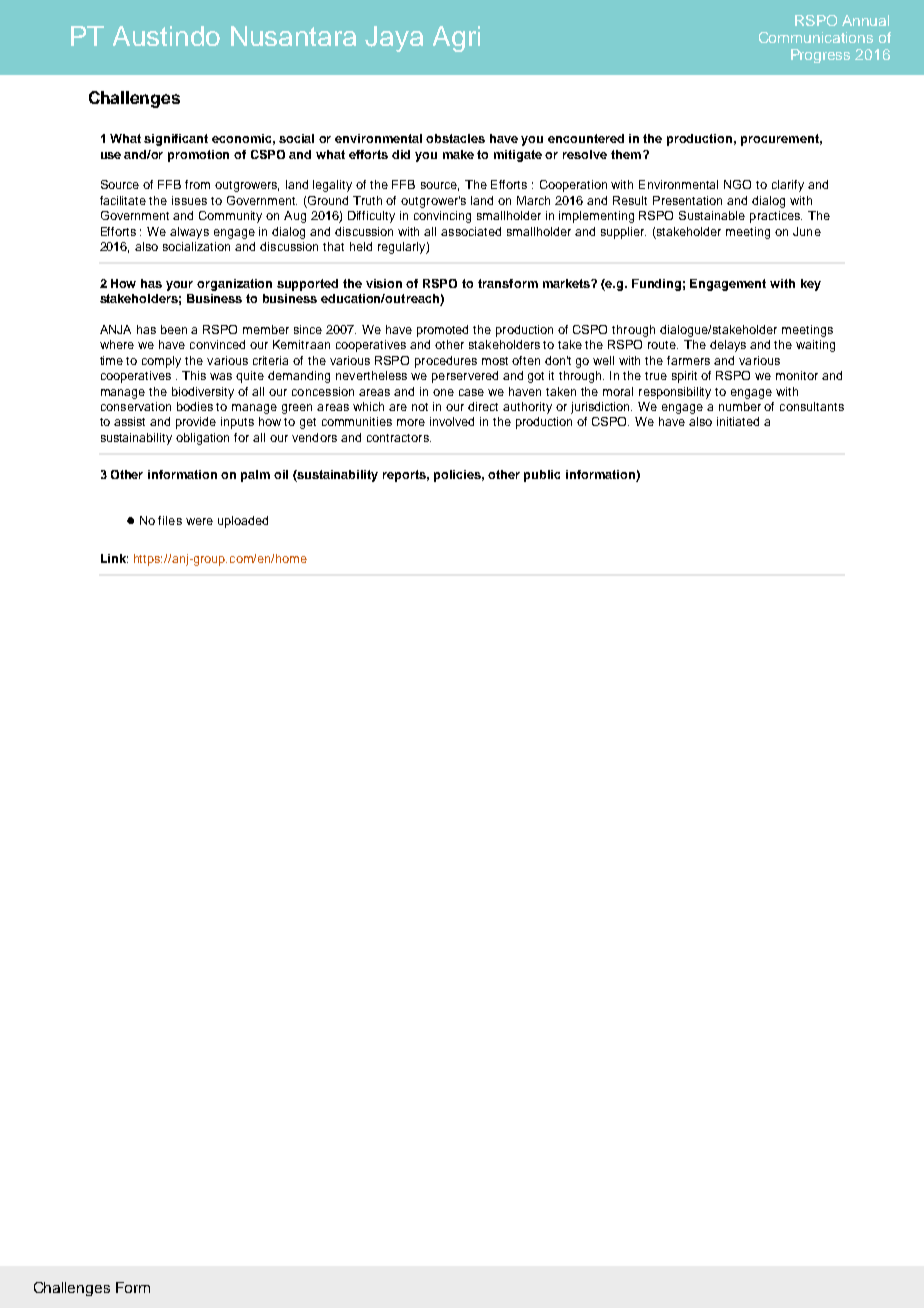 This screenshot has width=924, height=1308. I want to click on most, so click(495, 361).
